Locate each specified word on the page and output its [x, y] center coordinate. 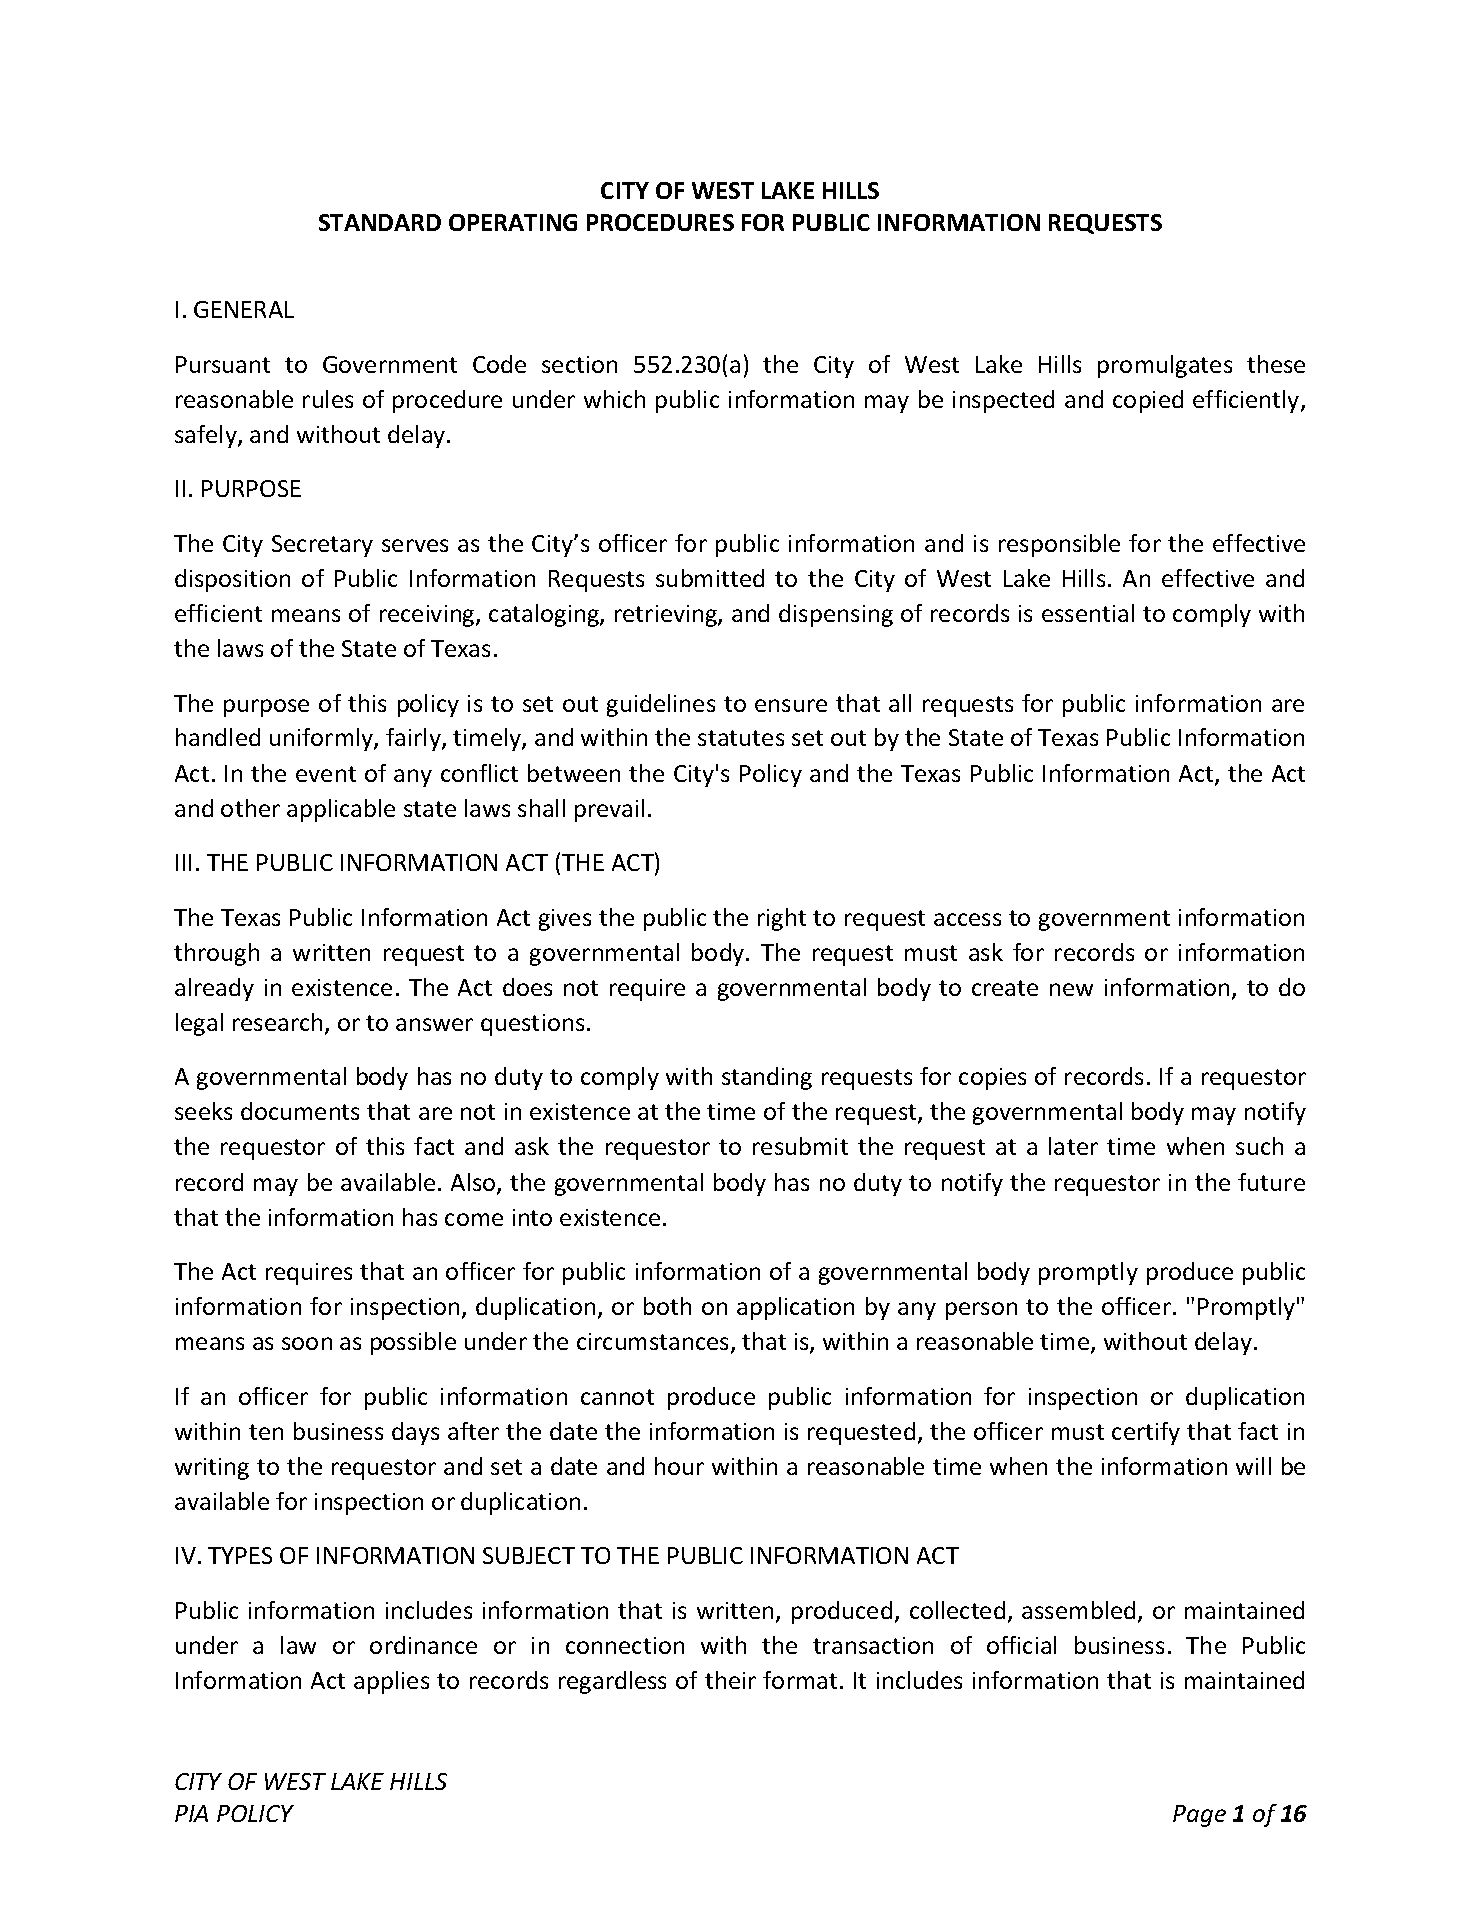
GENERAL [244, 309]
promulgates [1165, 366]
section [579, 364]
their [730, 1680]
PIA [191, 1813]
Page [1199, 1816]
